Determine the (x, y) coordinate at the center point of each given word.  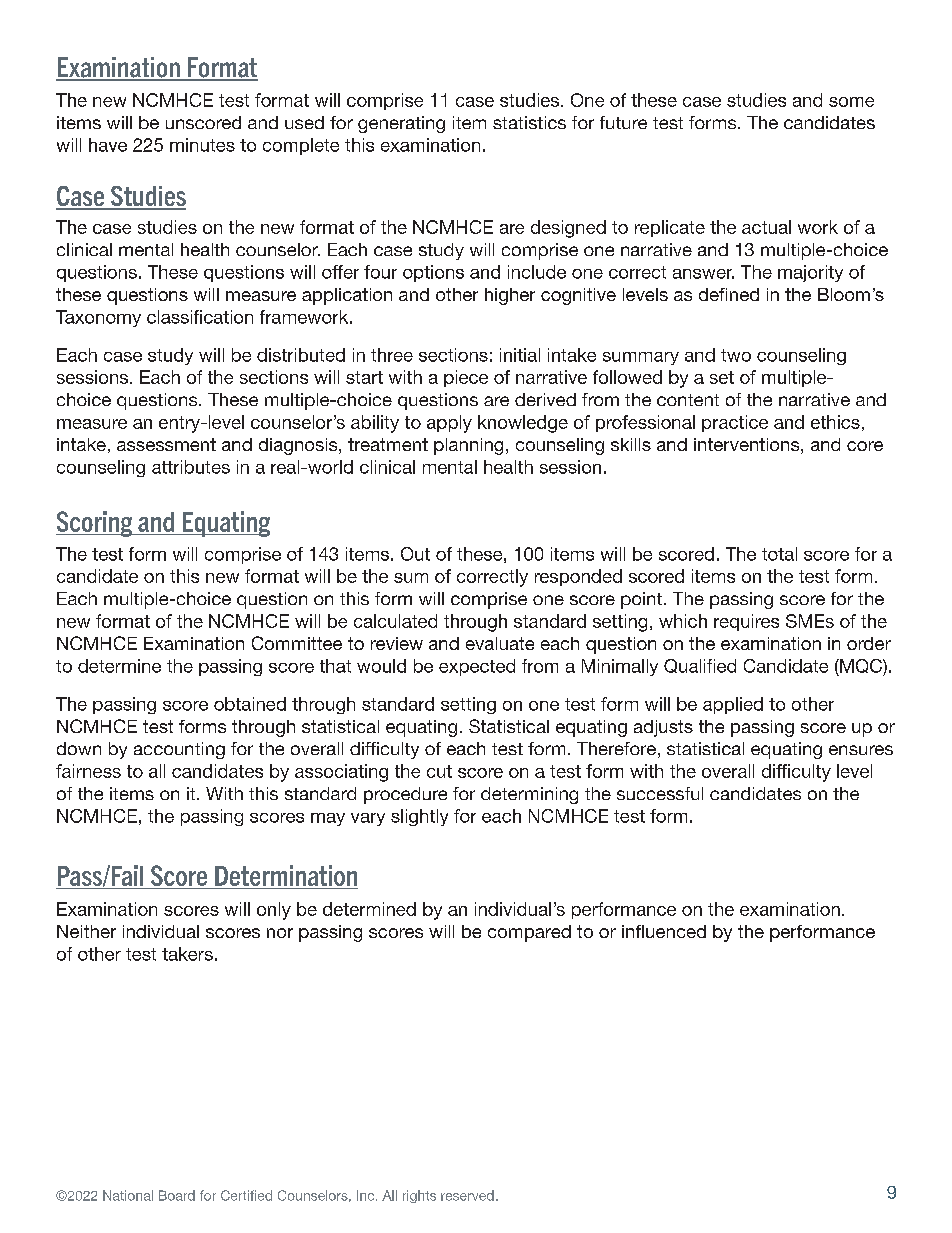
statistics (529, 122)
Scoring (95, 524)
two (736, 355)
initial (520, 355)
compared (529, 933)
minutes (202, 145)
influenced (664, 931)
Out (415, 554)
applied (733, 705)
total (779, 554)
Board (177, 1195)
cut (439, 771)
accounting (179, 750)
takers (187, 954)
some (851, 102)
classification (200, 317)
